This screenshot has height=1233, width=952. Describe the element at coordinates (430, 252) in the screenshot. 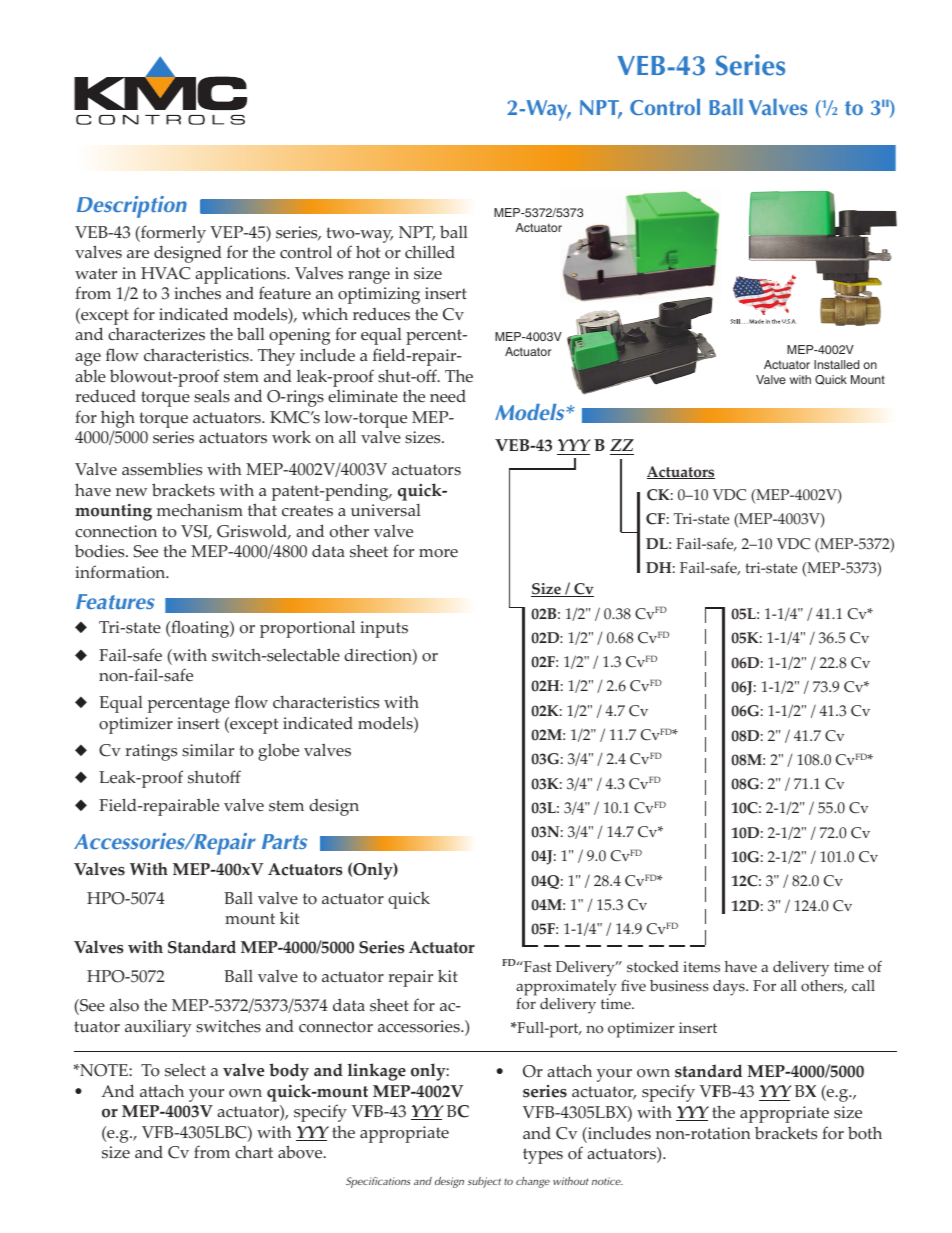

I see `chilled` at that location.
